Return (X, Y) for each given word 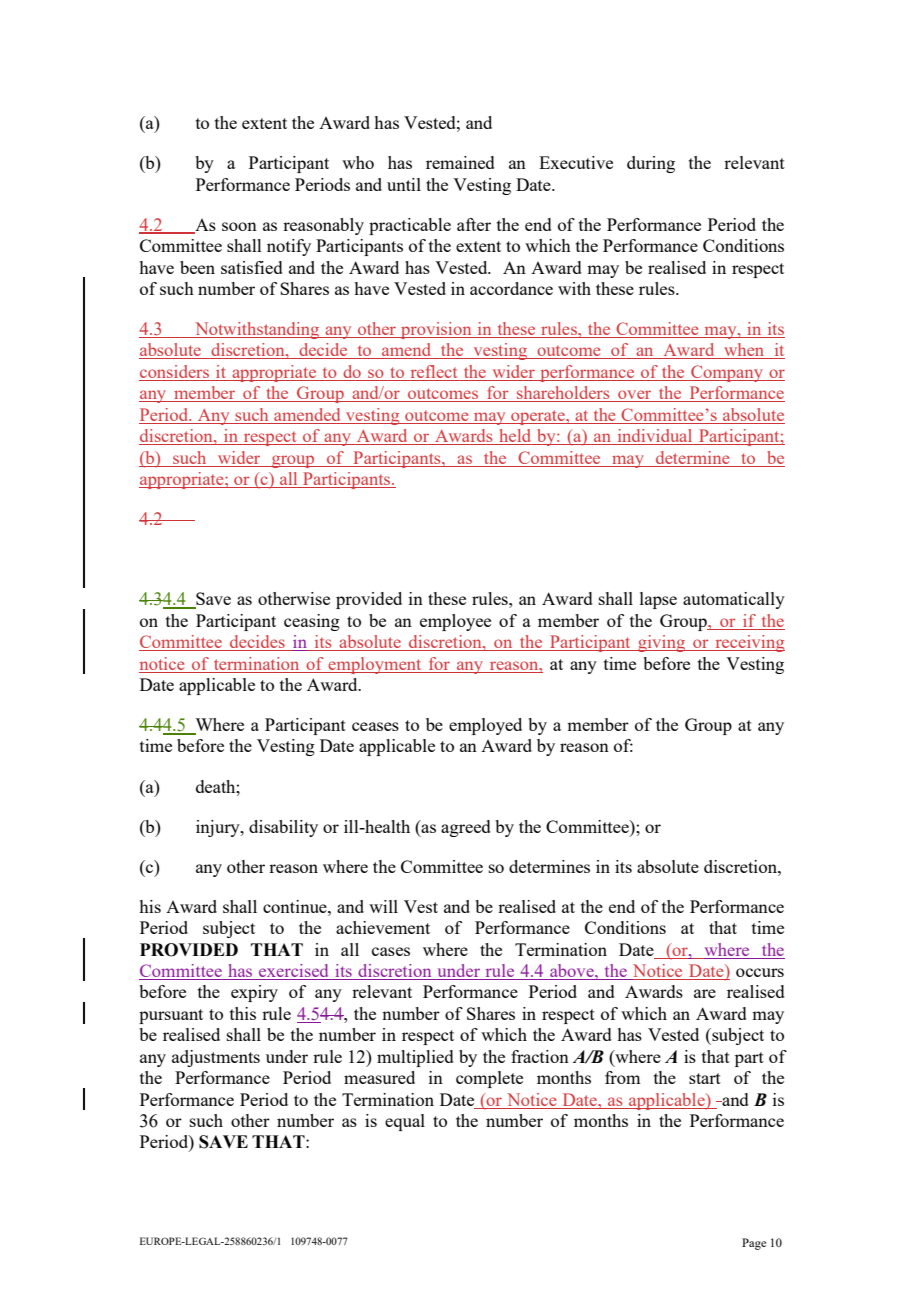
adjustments (216, 1058)
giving (662, 643)
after (474, 224)
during (651, 164)
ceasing (312, 622)
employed (485, 726)
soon (239, 226)
